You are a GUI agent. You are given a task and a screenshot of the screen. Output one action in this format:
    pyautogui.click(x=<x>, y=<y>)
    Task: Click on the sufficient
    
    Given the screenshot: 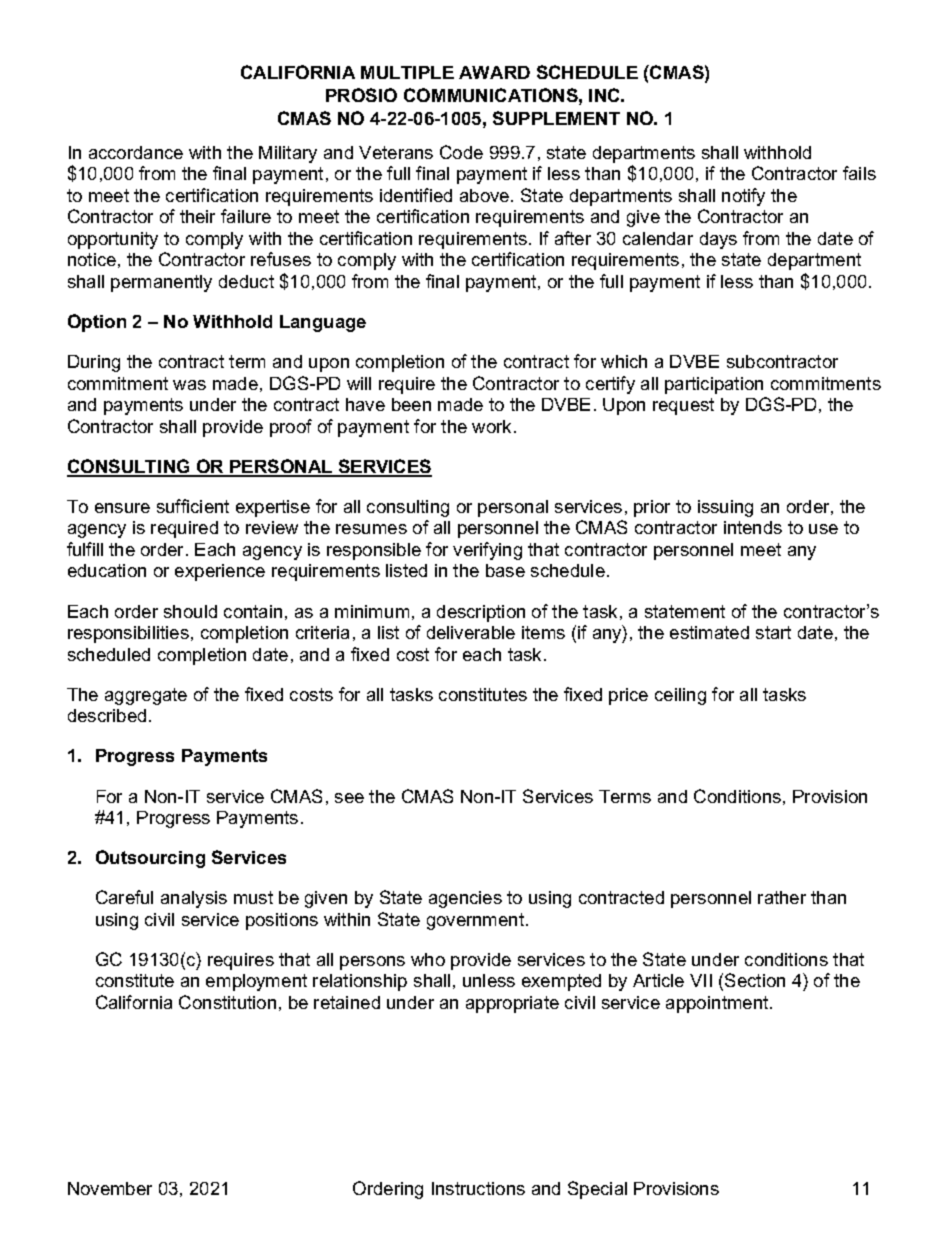 What is the action you would take?
    pyautogui.click(x=193, y=506)
